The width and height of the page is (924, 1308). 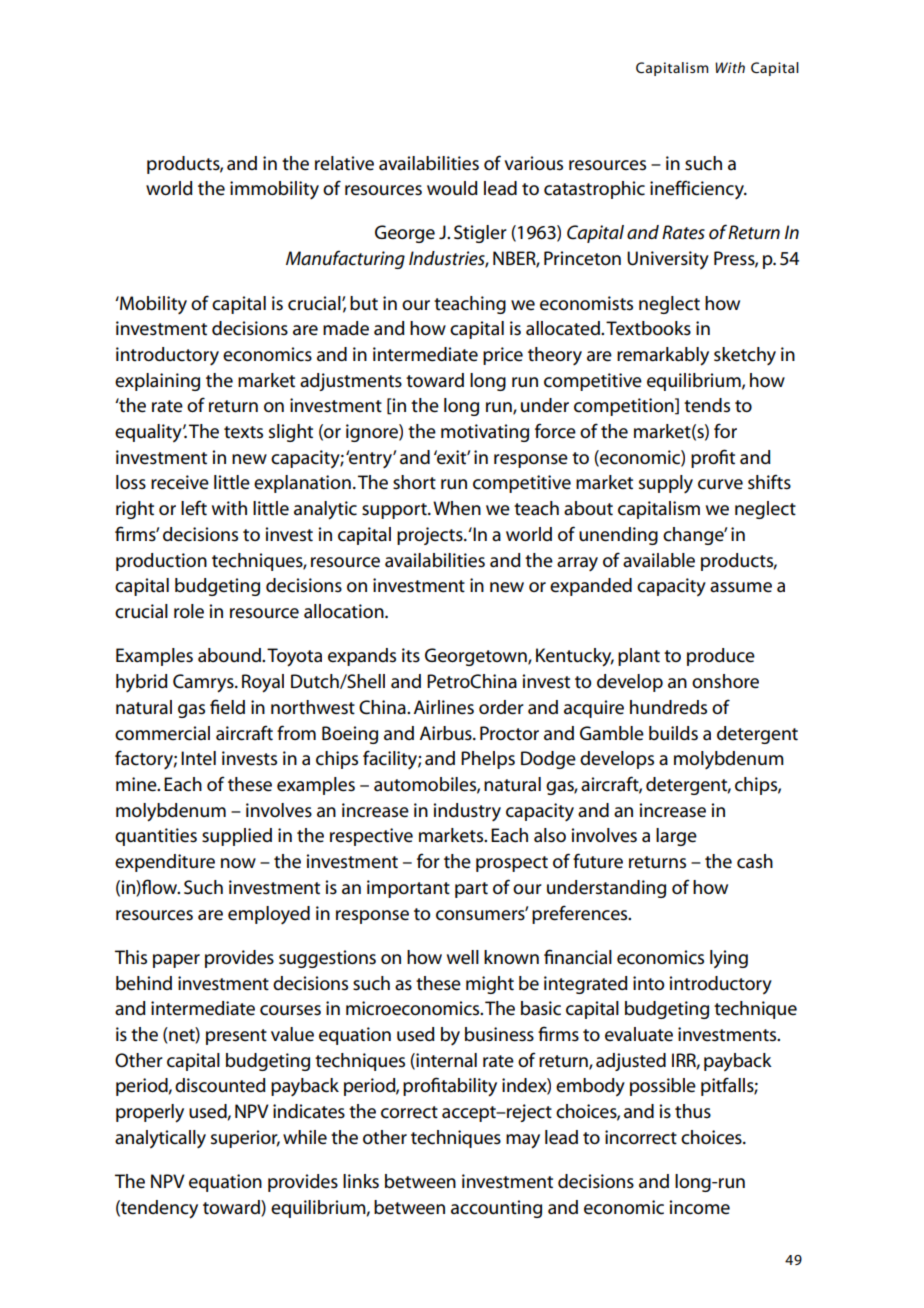 I want to click on large, so click(x=676, y=837).
